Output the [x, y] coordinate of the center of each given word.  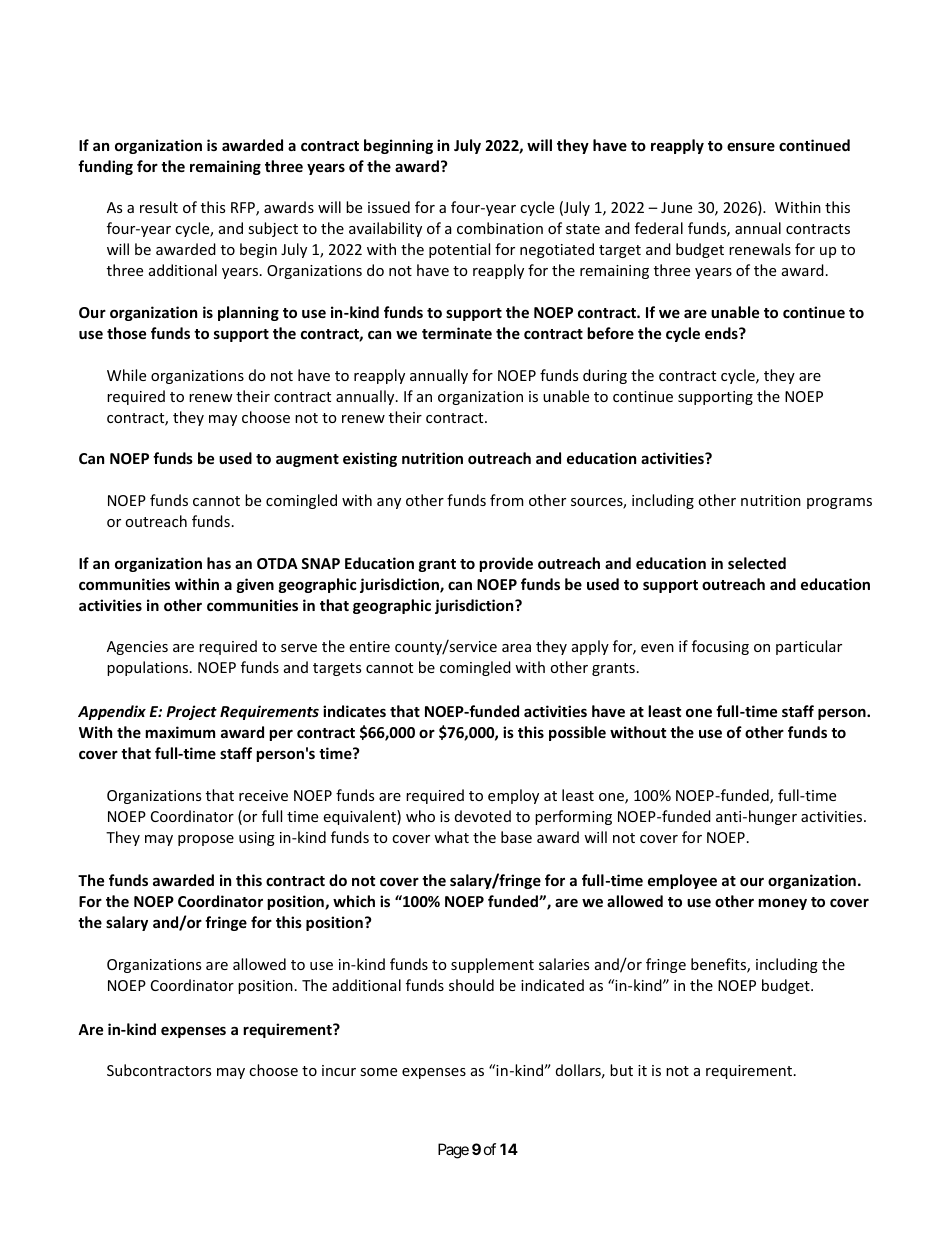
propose [206, 840]
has [219, 563]
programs [839, 503]
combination [500, 228]
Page [453, 1151]
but [621, 1070]
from [506, 500]
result [159, 207]
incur [339, 1070]
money [782, 904]
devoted [483, 816]
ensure [751, 146]
